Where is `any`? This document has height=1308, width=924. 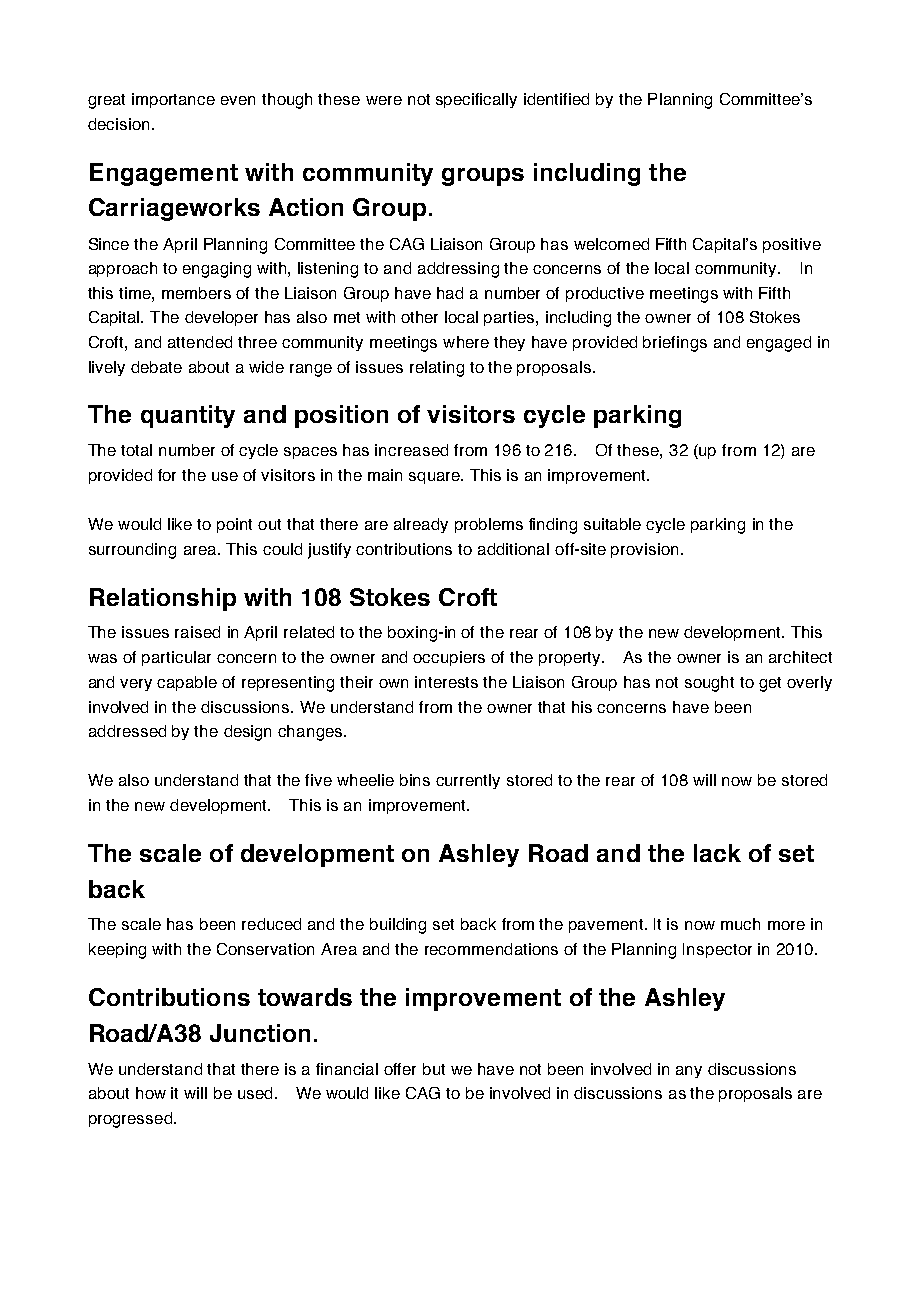
any is located at coordinates (689, 1072).
